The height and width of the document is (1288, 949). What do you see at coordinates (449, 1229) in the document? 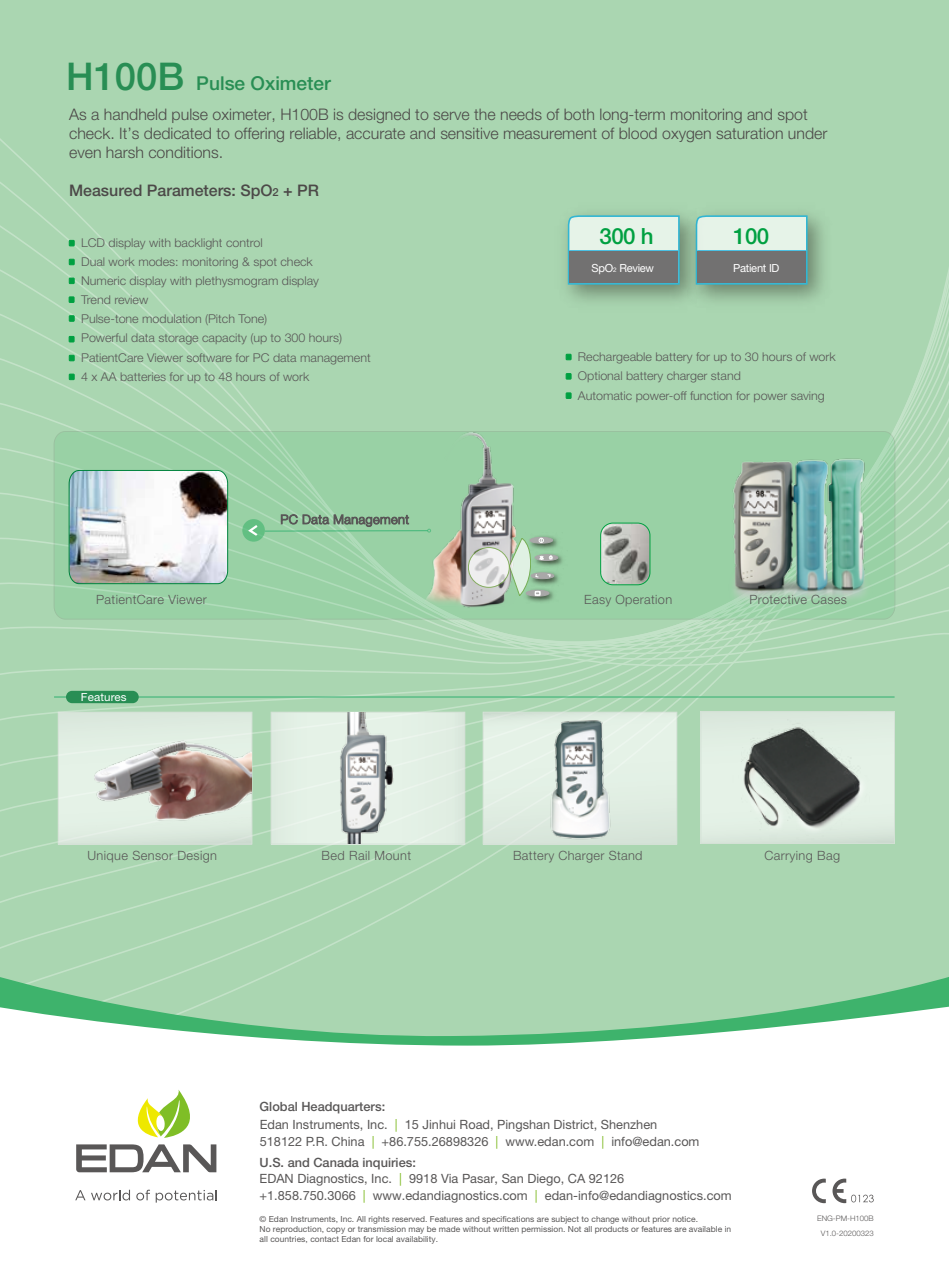
I see `made` at bounding box center [449, 1229].
